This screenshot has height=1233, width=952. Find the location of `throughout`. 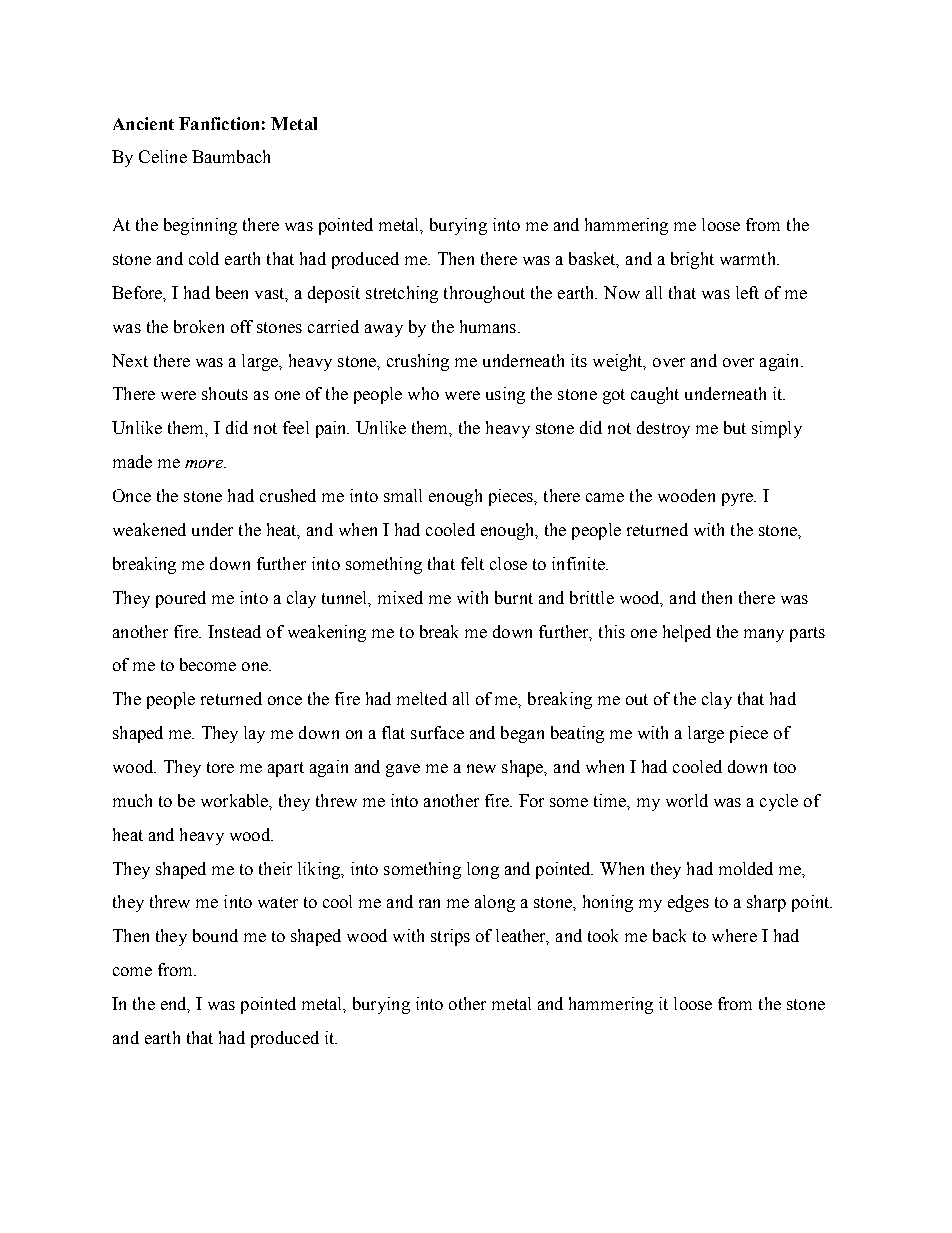

throughout is located at coordinates (484, 294).
